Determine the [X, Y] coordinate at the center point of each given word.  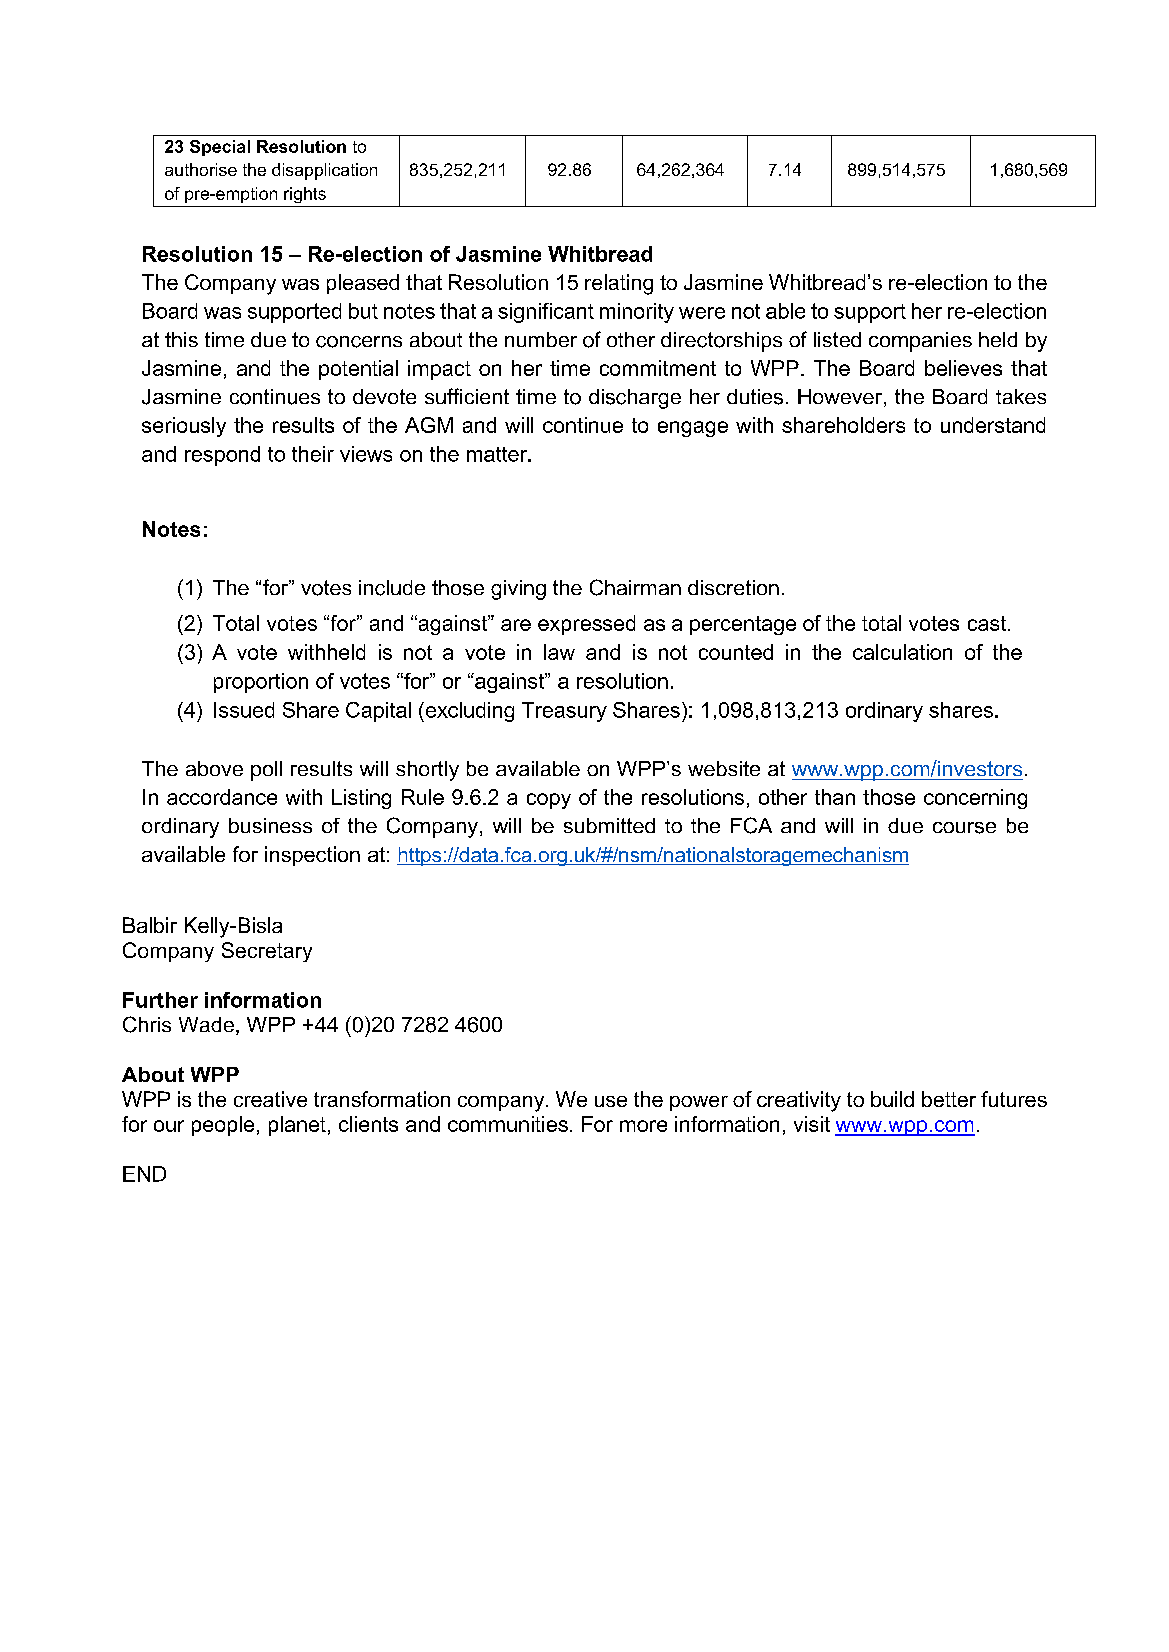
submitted [609, 825]
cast [988, 623]
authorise [201, 169]
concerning [975, 799]
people [223, 1126]
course [964, 828]
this [181, 339]
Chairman [635, 587]
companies [920, 342]
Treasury [564, 712]
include [392, 588]
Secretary [267, 952]
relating [619, 284]
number [541, 339]
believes [963, 368]
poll [266, 771]
